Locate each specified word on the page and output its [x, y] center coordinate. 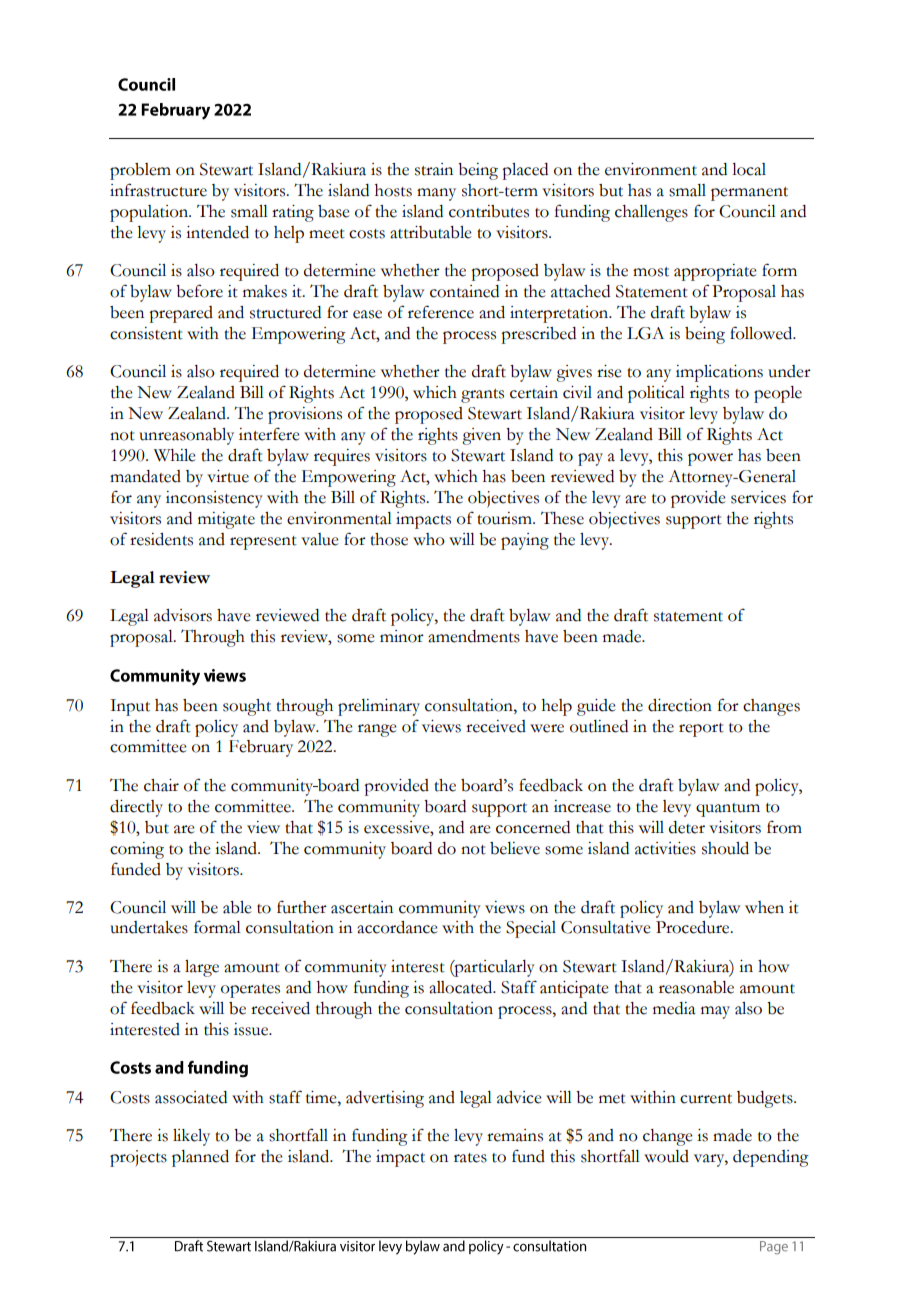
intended [217, 232]
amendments [474, 636]
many [436, 194]
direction [680, 705]
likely [191, 1137]
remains [515, 1135]
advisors [183, 615]
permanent [749, 194]
